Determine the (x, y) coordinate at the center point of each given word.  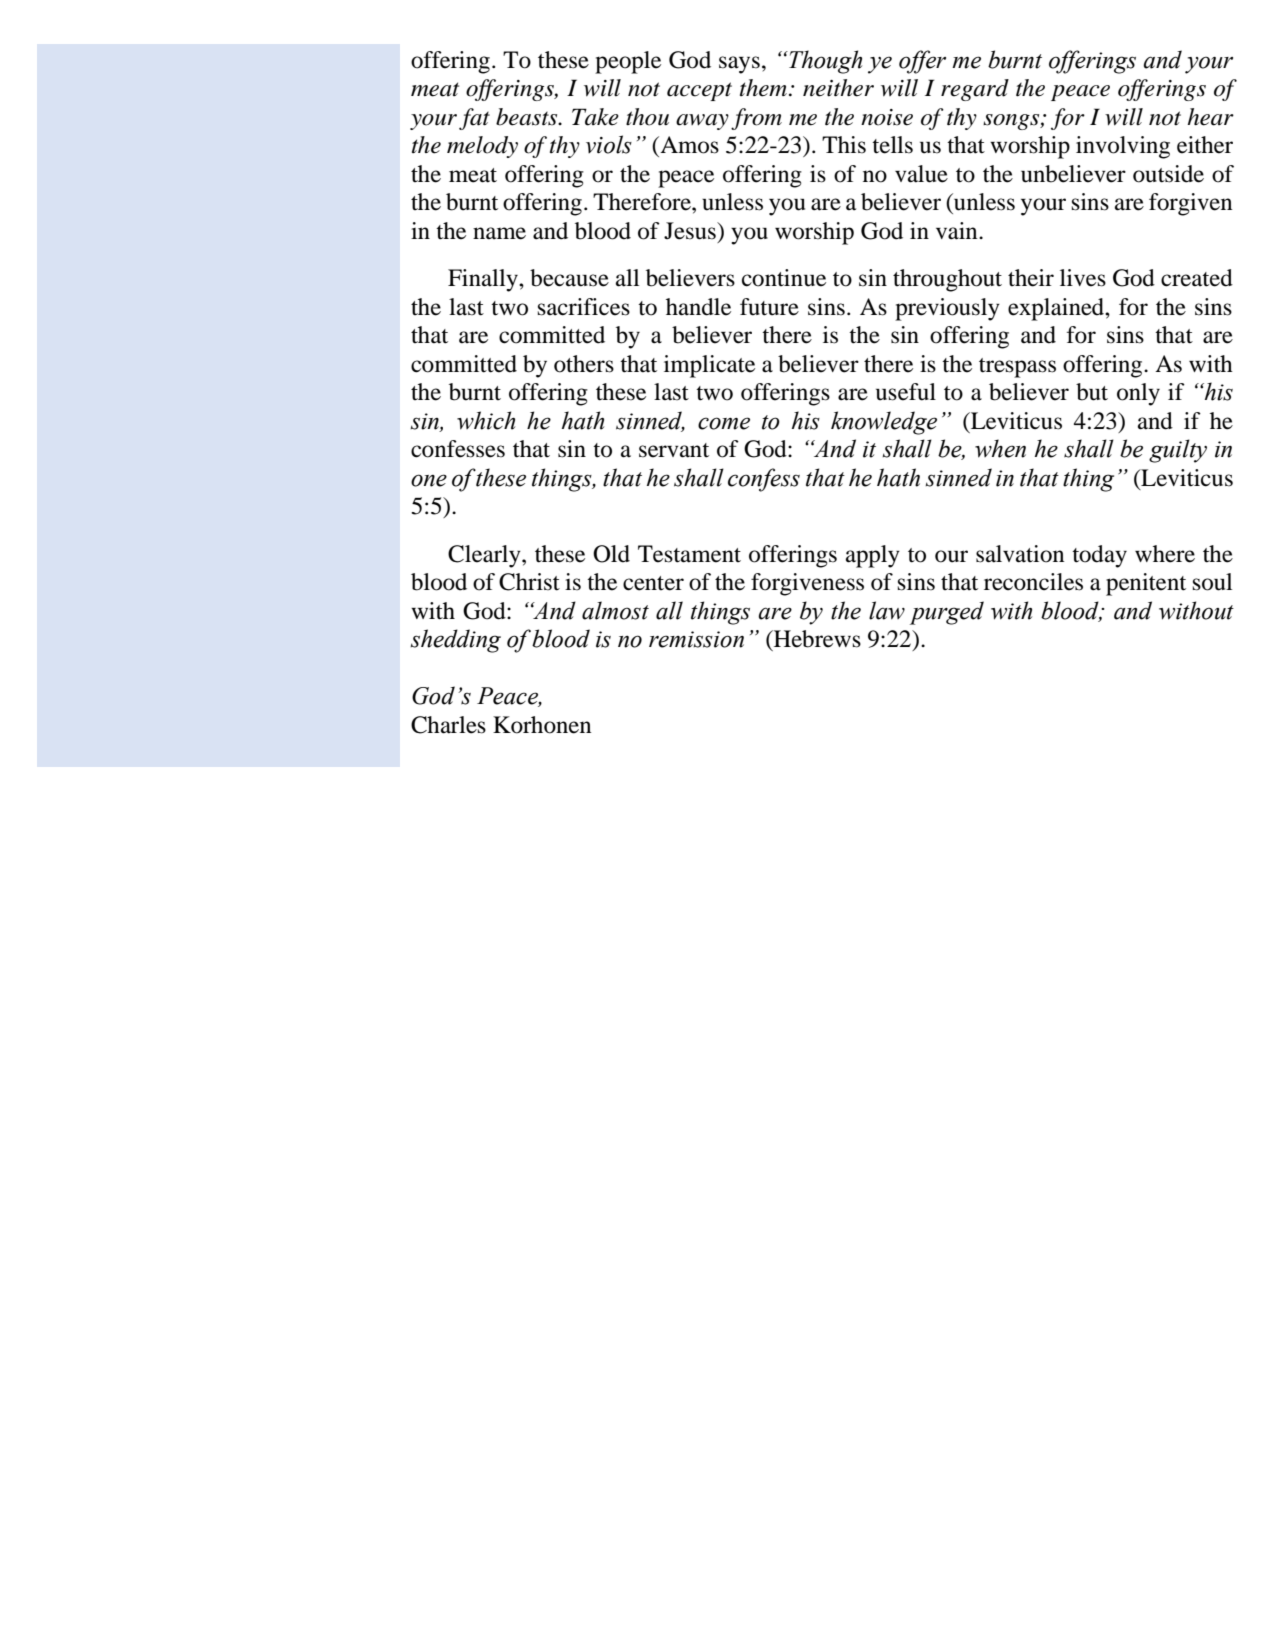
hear (1210, 117)
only (1138, 394)
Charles (448, 725)
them (765, 88)
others (584, 364)
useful (906, 392)
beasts (528, 117)
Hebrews (816, 639)
